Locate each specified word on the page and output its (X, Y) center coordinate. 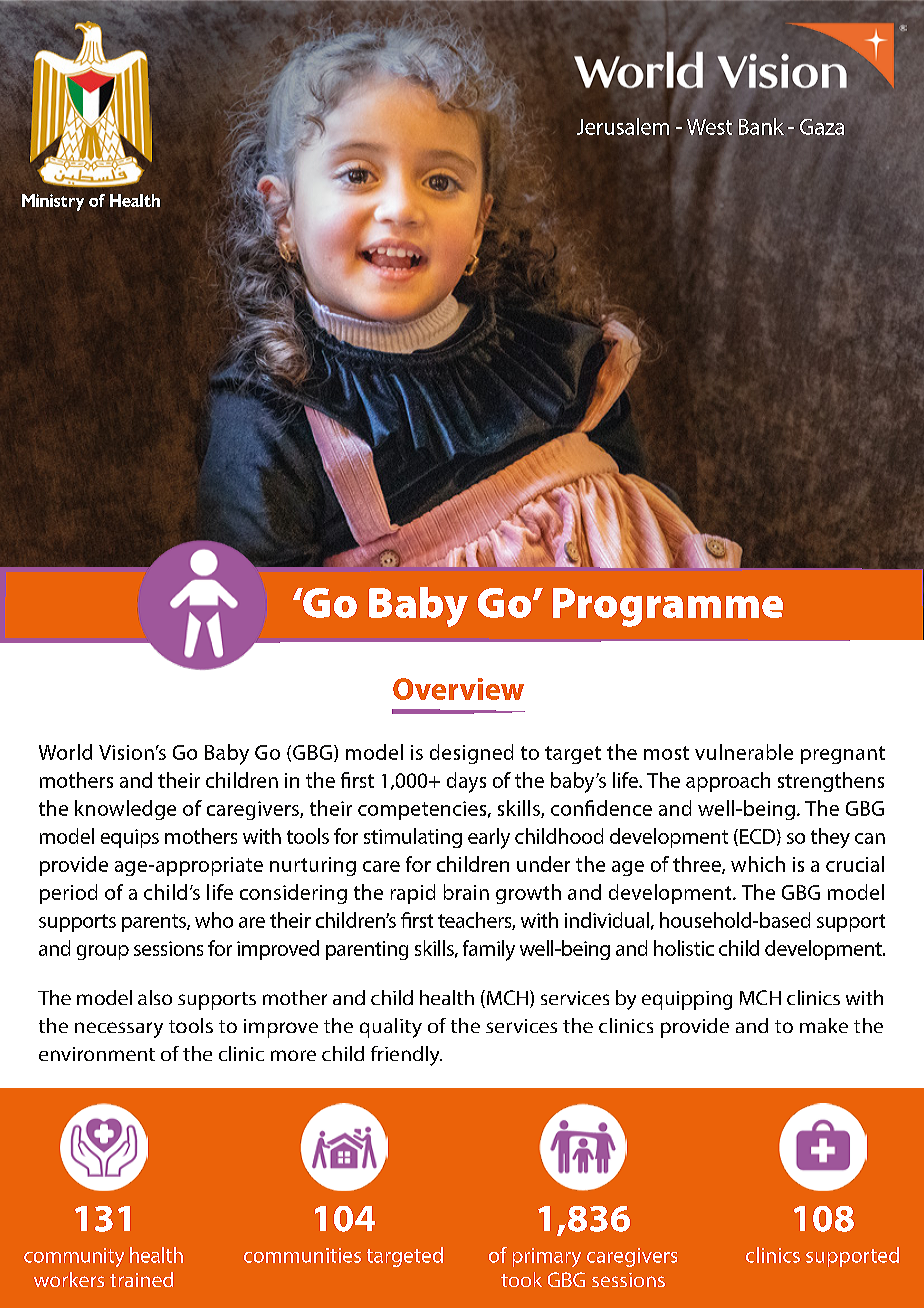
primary (547, 1257)
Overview (458, 689)
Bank (761, 126)
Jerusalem (623, 126)
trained (141, 1279)
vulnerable (744, 752)
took (521, 1279)
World (65, 752)
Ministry (53, 202)
